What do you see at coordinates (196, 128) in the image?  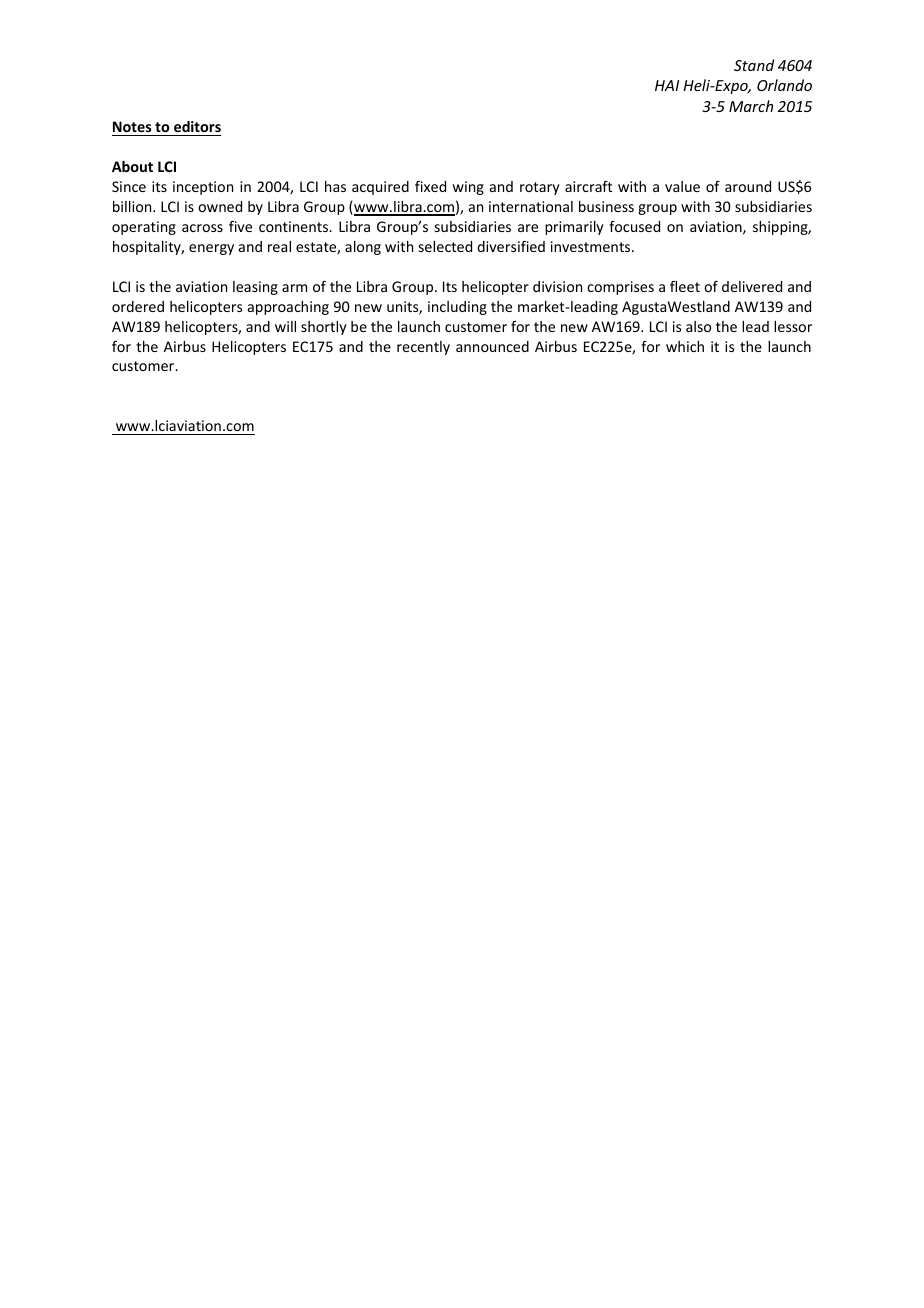 I see `editors` at bounding box center [196, 128].
